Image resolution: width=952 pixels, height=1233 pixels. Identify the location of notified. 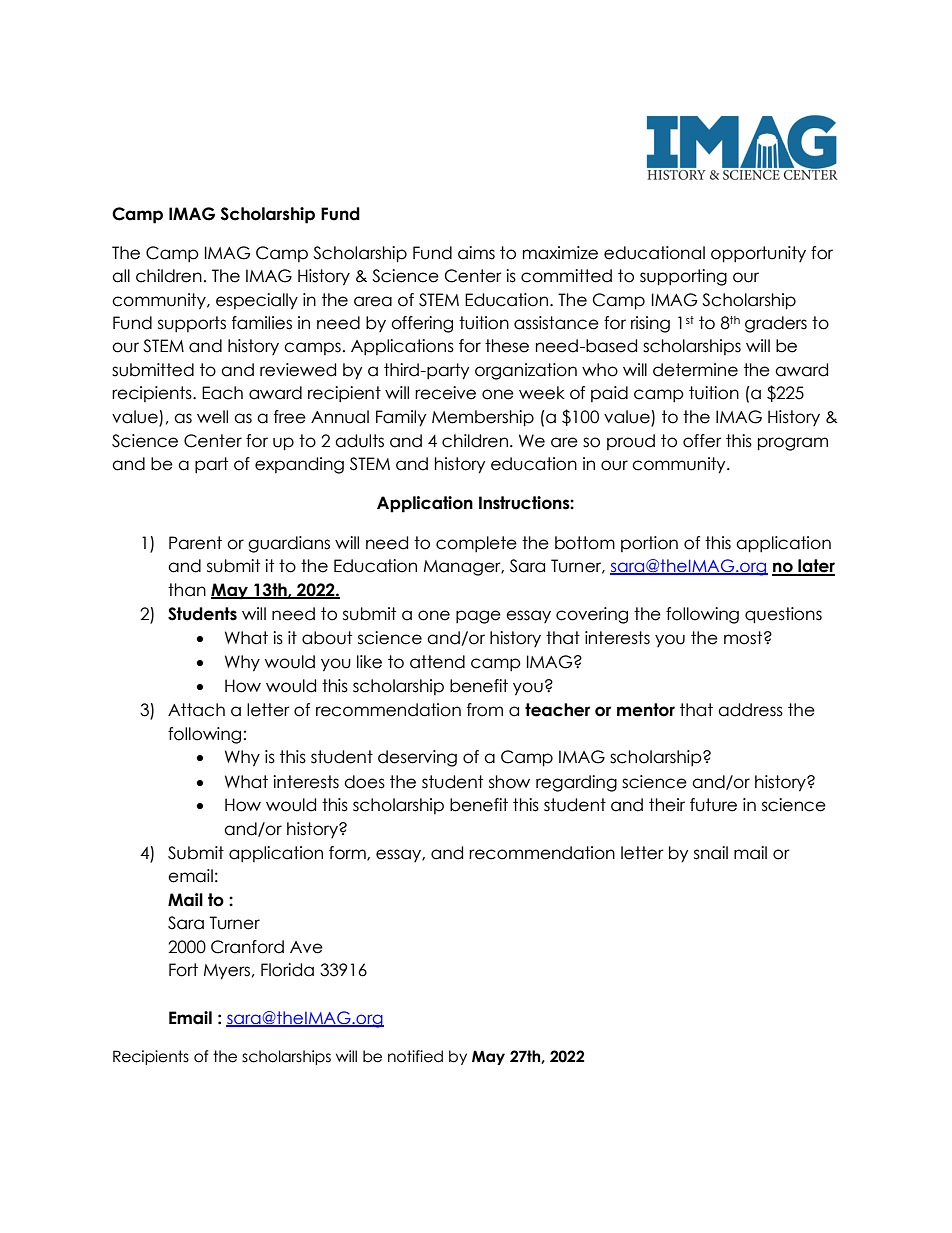
(415, 1056).
